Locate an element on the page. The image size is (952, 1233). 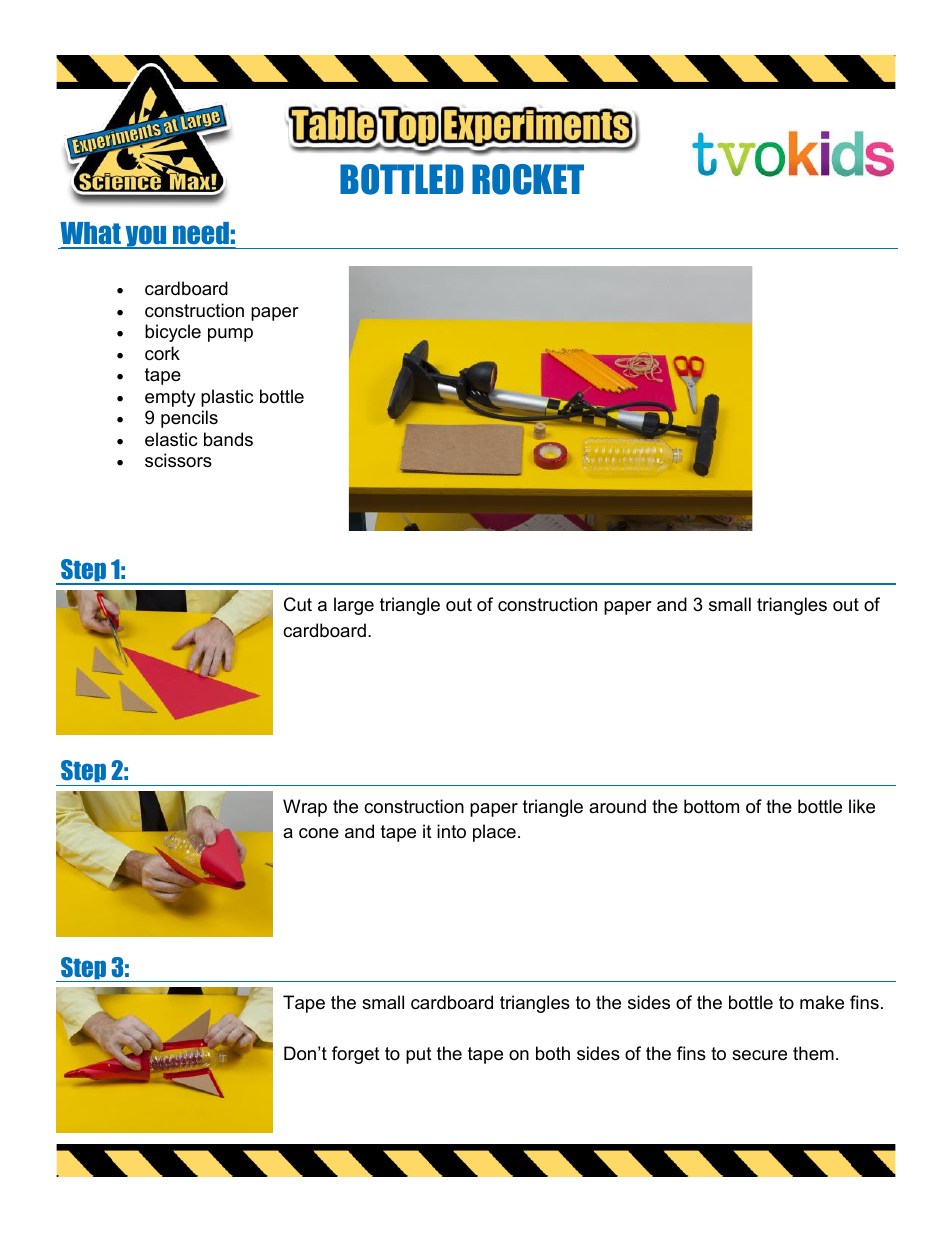
secure is located at coordinates (759, 1055).
